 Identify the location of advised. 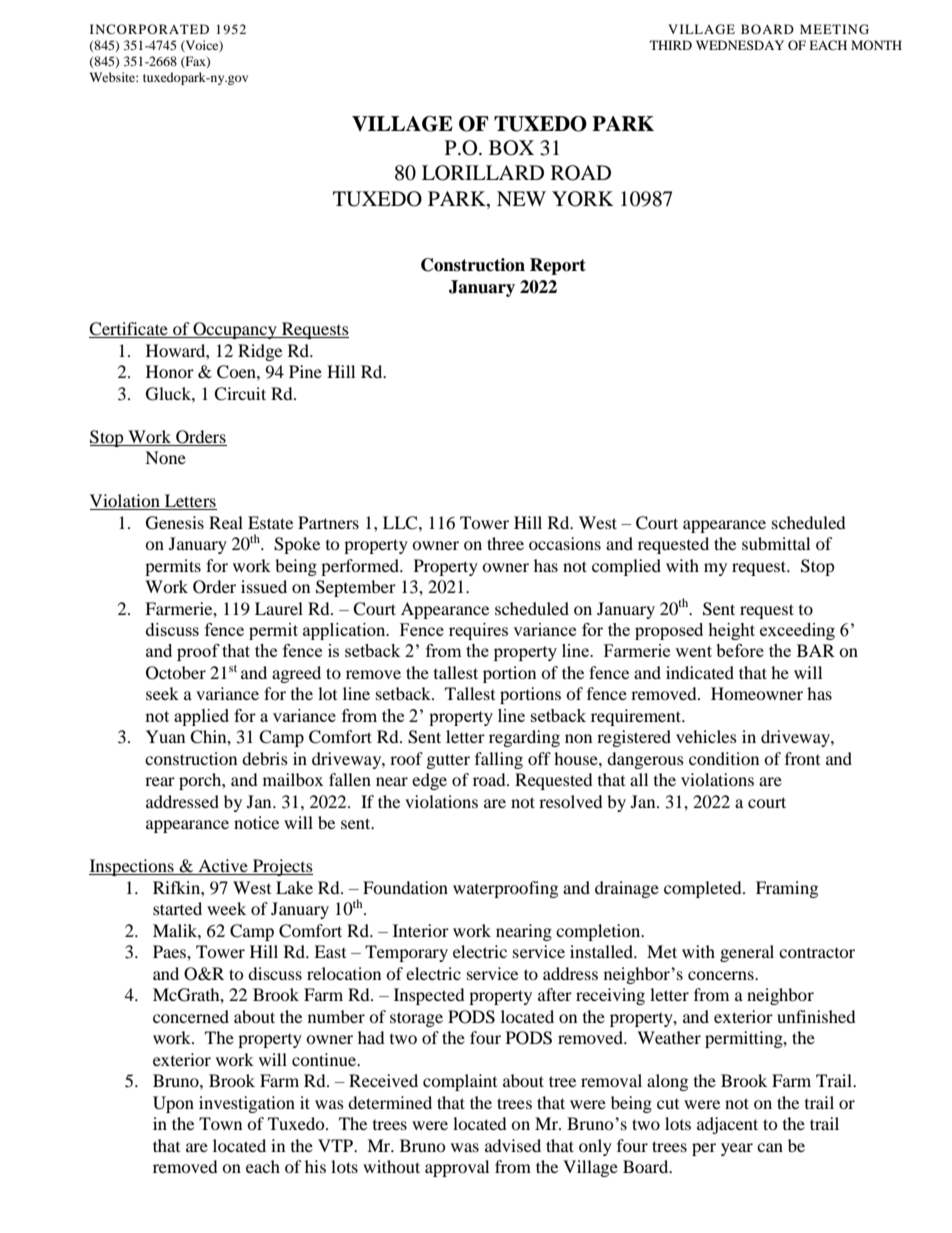
(513, 1145).
